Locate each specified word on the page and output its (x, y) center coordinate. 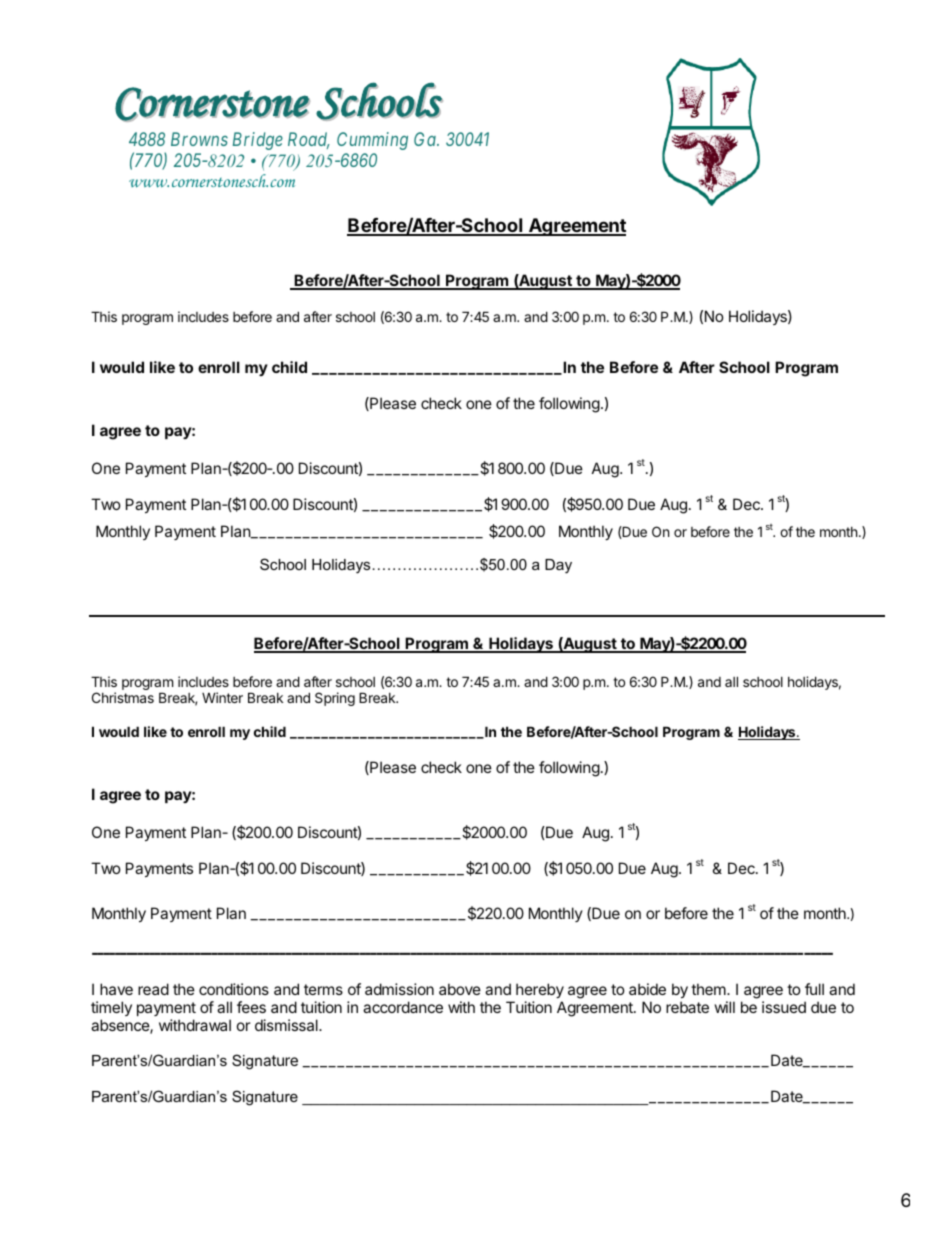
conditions (234, 989)
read (153, 989)
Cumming (372, 141)
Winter (222, 697)
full (814, 989)
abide (647, 989)
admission (399, 989)
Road (309, 140)
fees (251, 1007)
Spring (335, 699)
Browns (199, 139)
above (460, 989)
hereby (540, 990)
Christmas (123, 697)
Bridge (258, 141)
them (709, 989)
